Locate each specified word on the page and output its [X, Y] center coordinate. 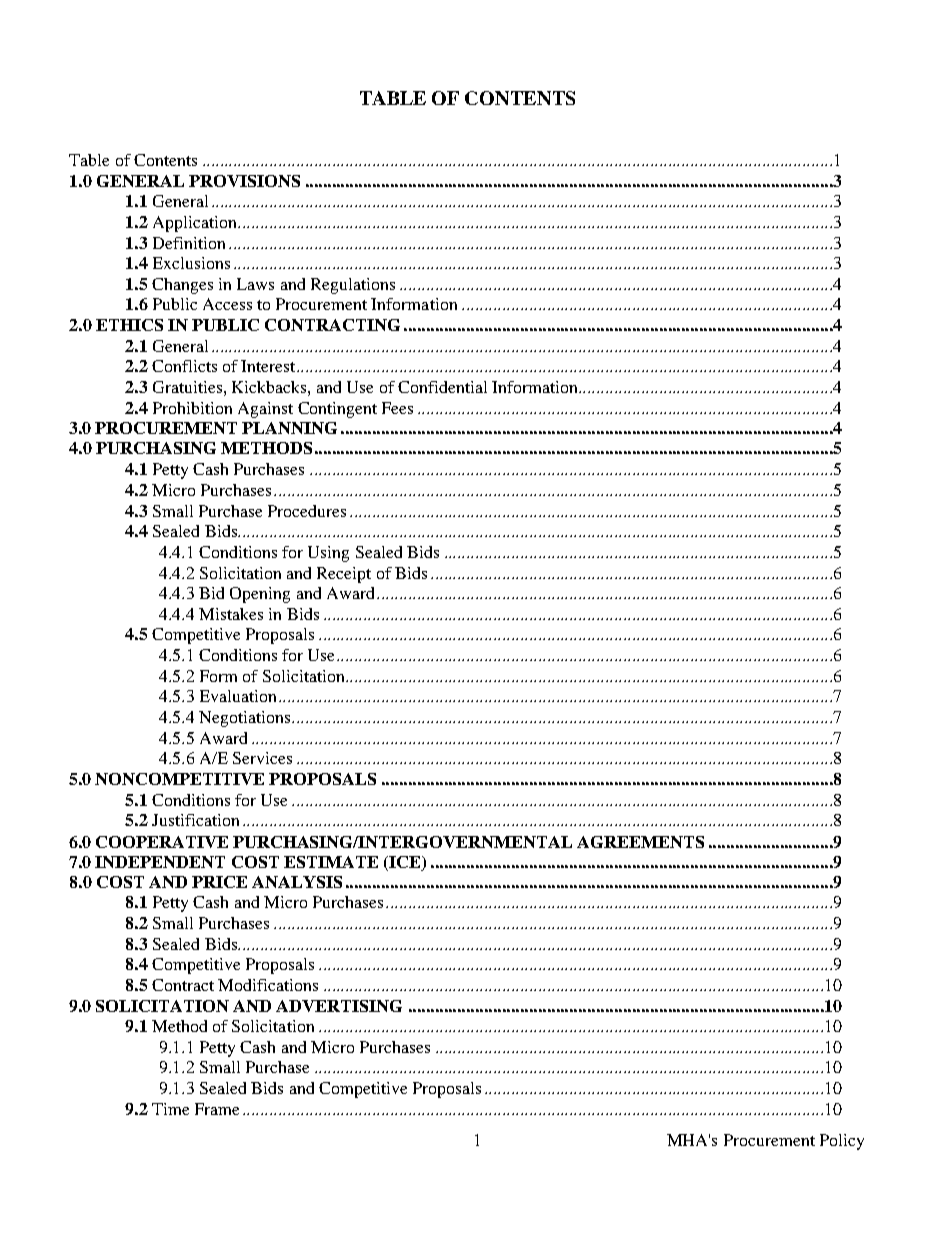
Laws [255, 284]
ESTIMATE [331, 862]
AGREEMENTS [640, 842]
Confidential [442, 387]
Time [170, 1109]
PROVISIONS [244, 181]
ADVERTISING [339, 1006]
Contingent [337, 410]
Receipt [344, 575]
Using [328, 554]
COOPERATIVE [162, 842]
